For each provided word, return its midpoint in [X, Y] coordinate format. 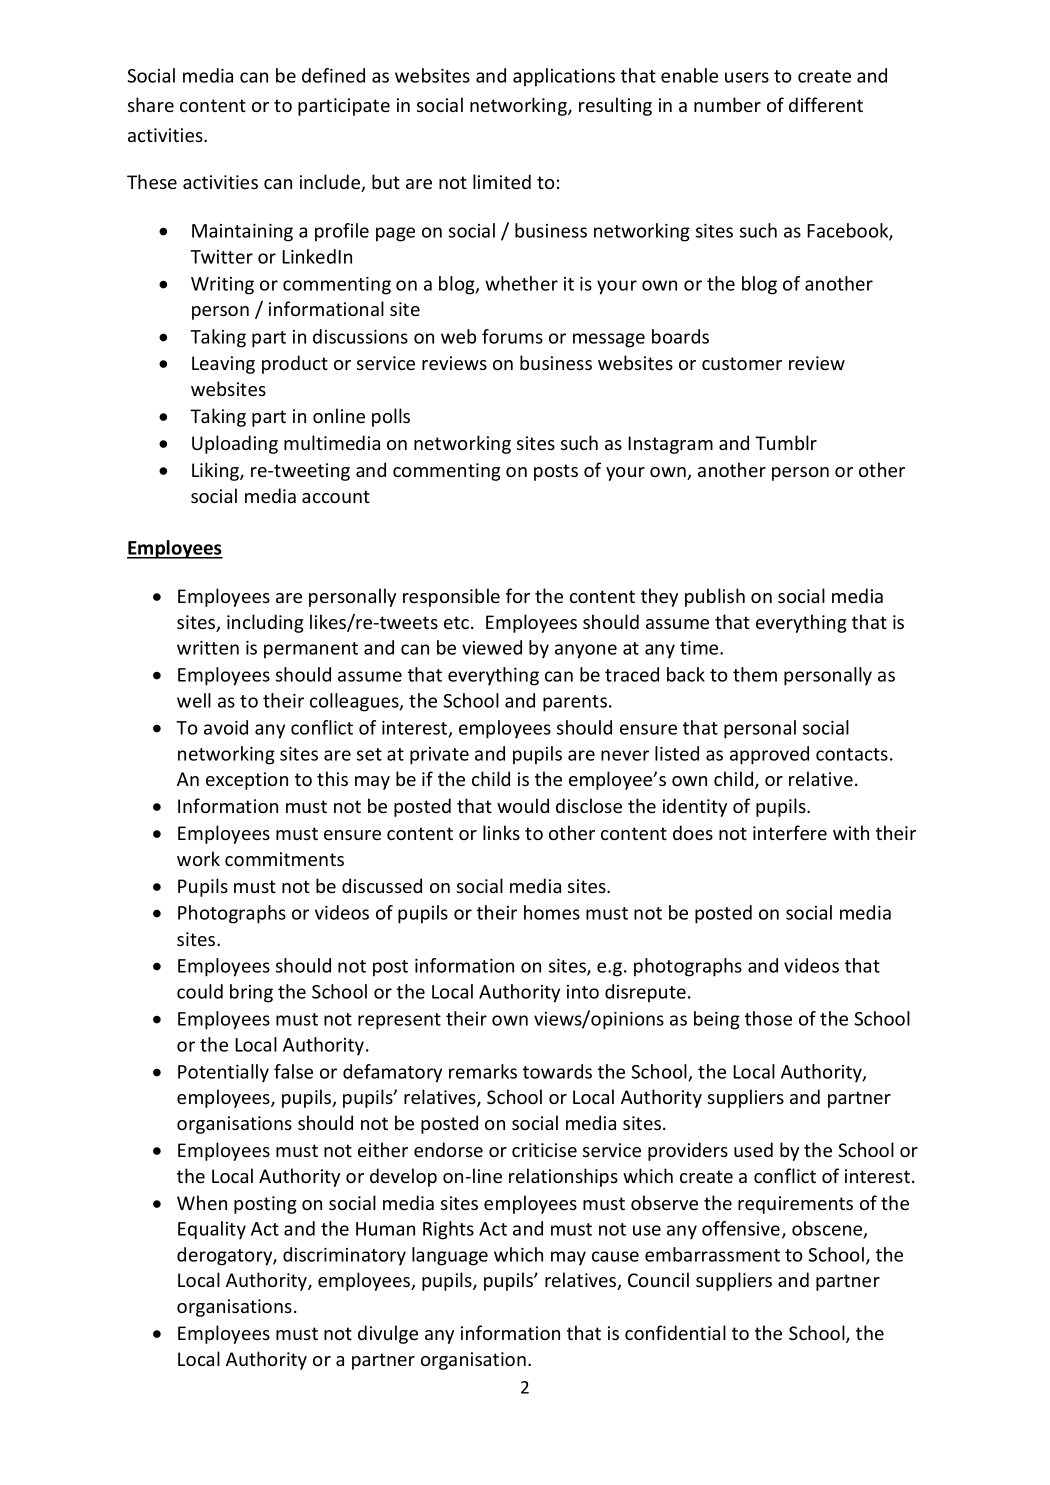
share [151, 104]
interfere [790, 832]
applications [564, 77]
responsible [451, 597]
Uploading [235, 444]
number [727, 104]
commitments [284, 859]
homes [552, 912]
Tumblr [786, 442]
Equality [212, 1230]
